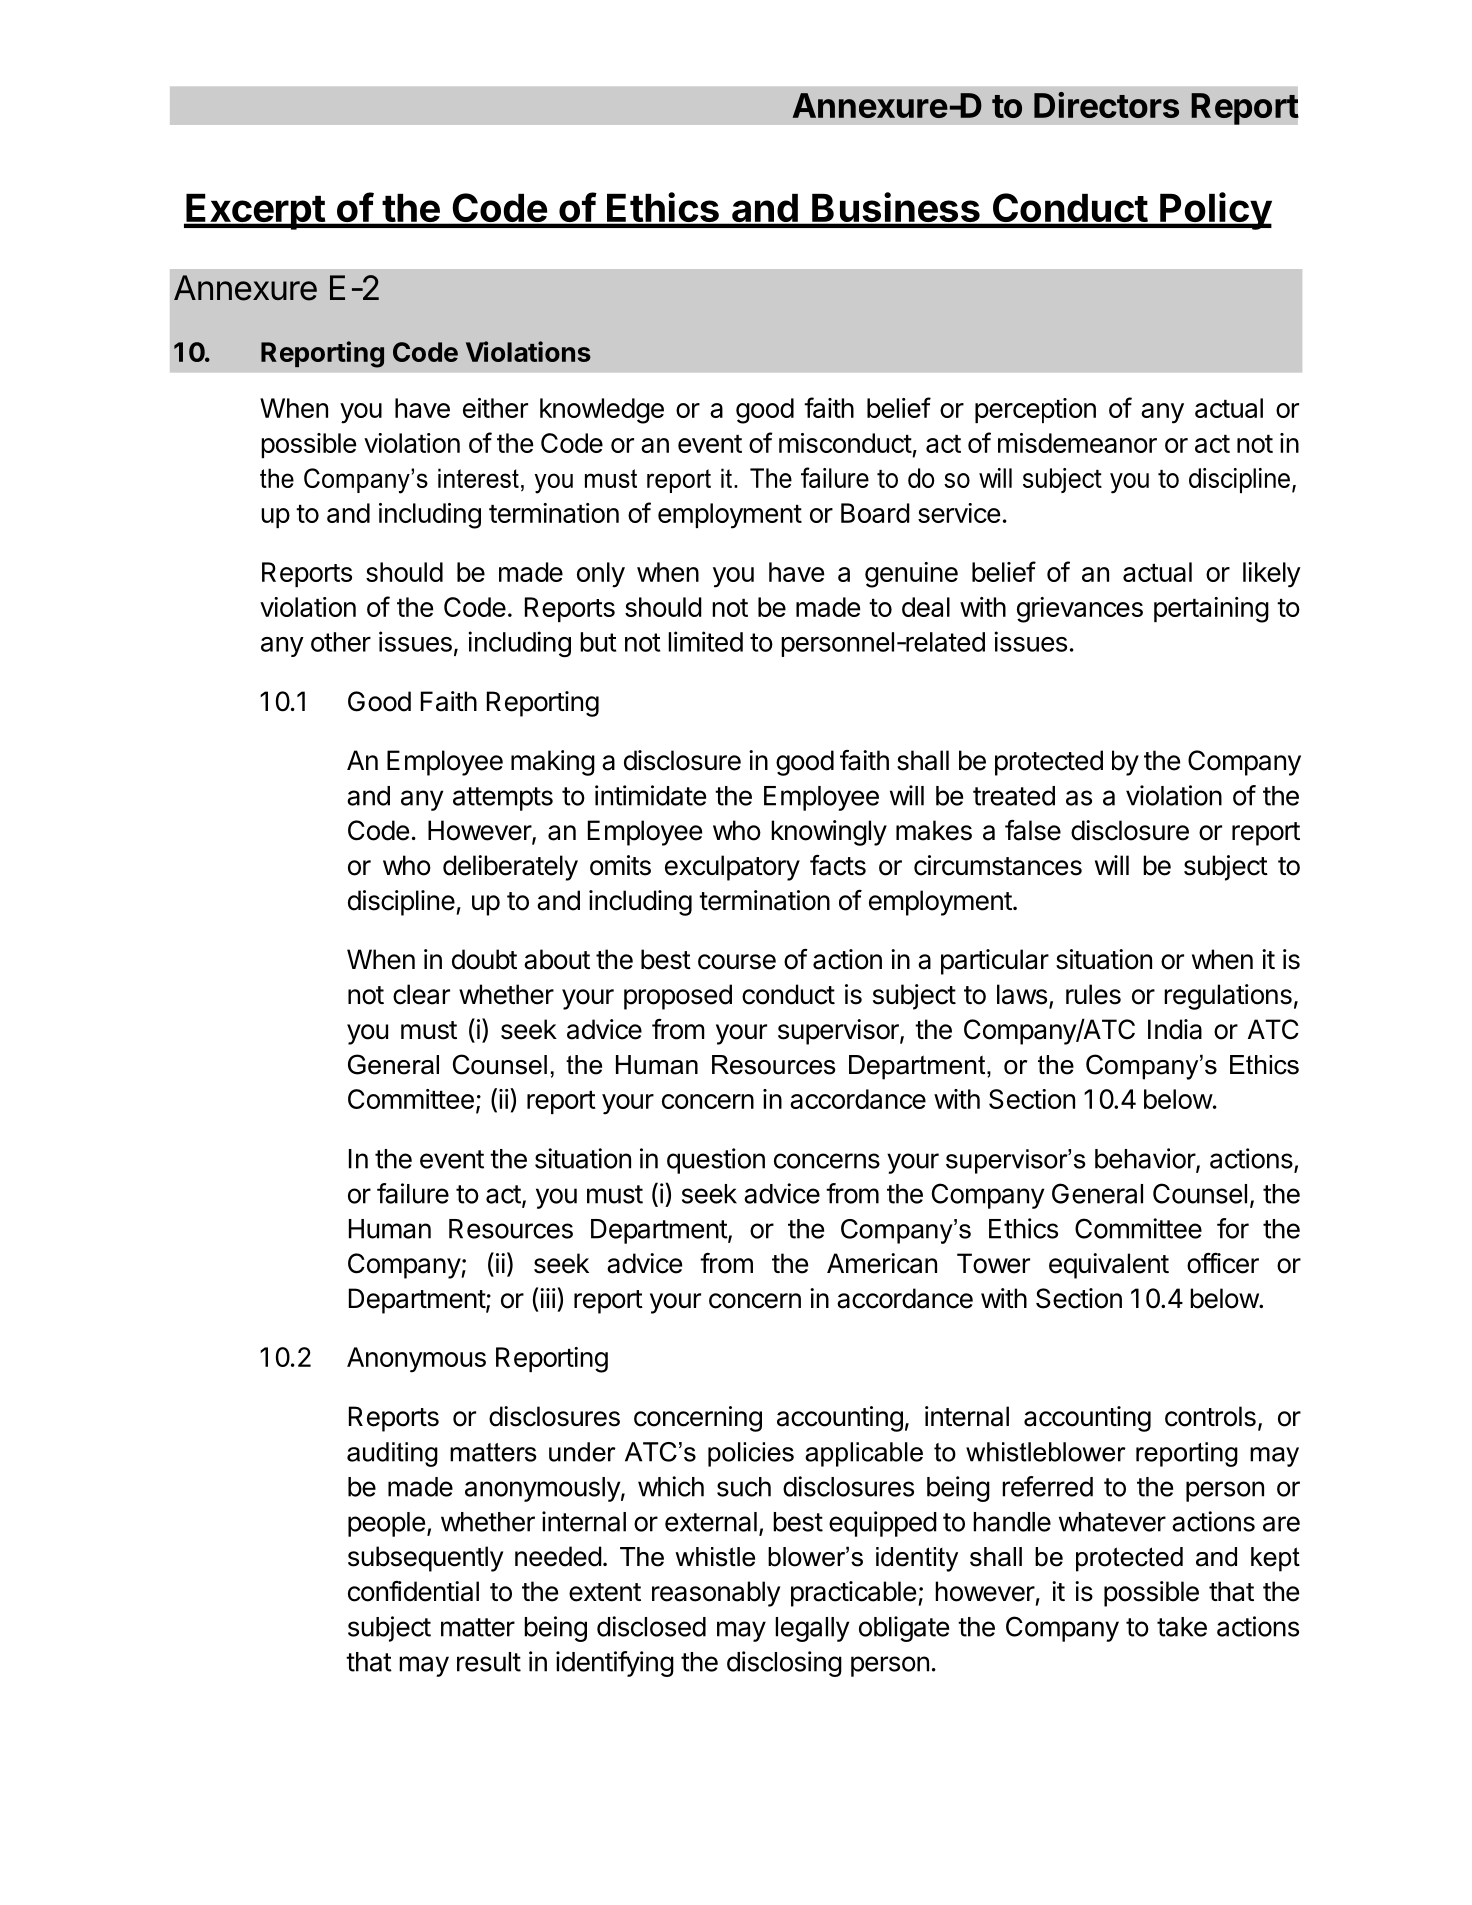 This screenshot has width=1472, height=1905. Describe the element at coordinates (705, 641) in the screenshot. I see `limited` at that location.
